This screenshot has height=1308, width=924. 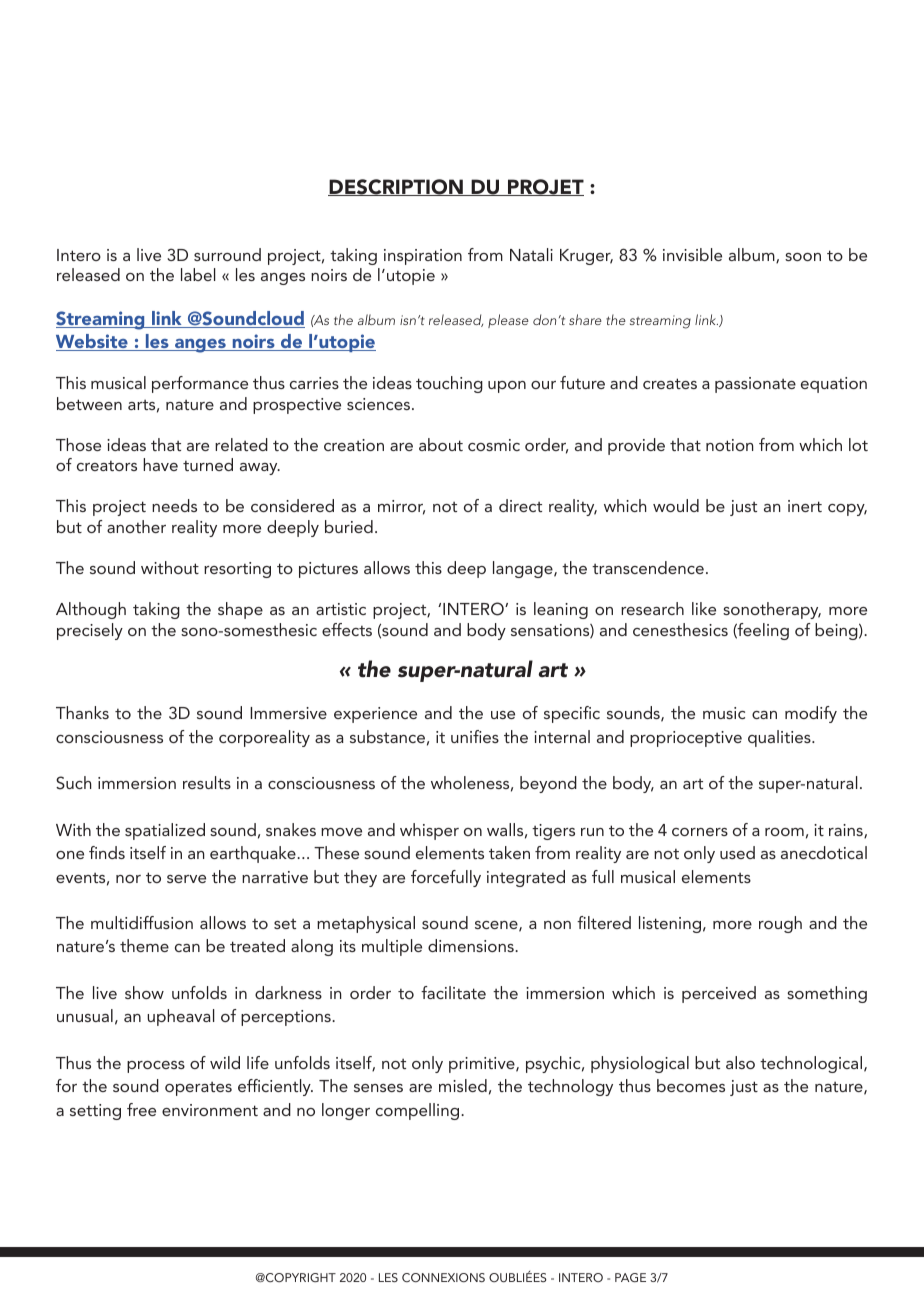 What do you see at coordinates (780, 924) in the screenshot?
I see `rough` at bounding box center [780, 924].
